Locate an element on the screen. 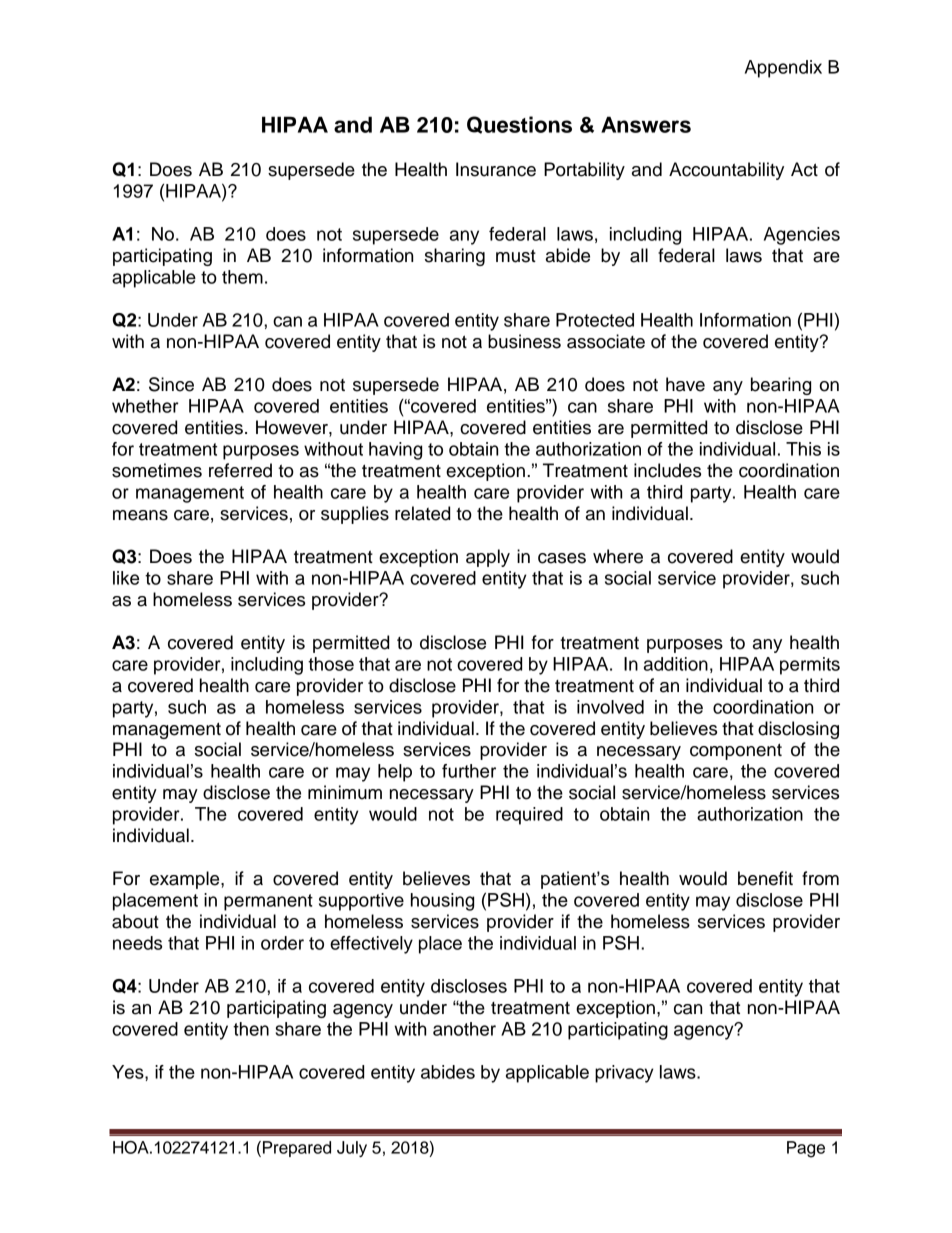 This screenshot has width=952, height=1233. example is located at coordinates (186, 880).
